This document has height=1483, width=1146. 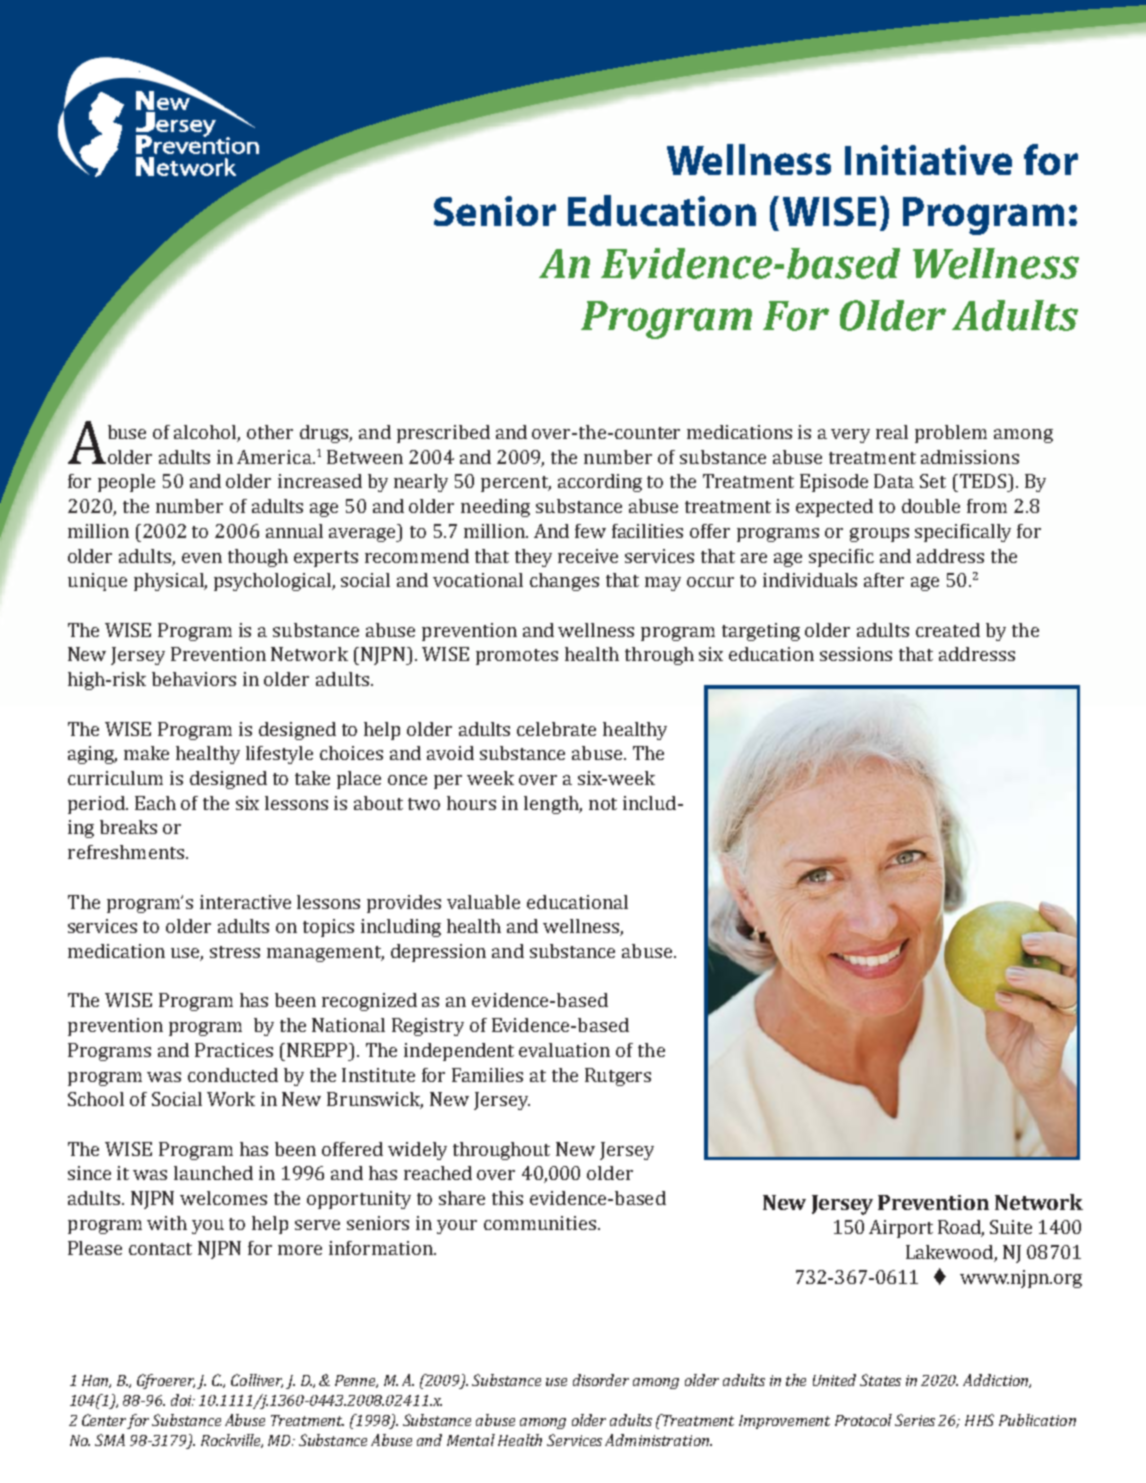 What do you see at coordinates (126, 483) in the document?
I see `people` at bounding box center [126, 483].
